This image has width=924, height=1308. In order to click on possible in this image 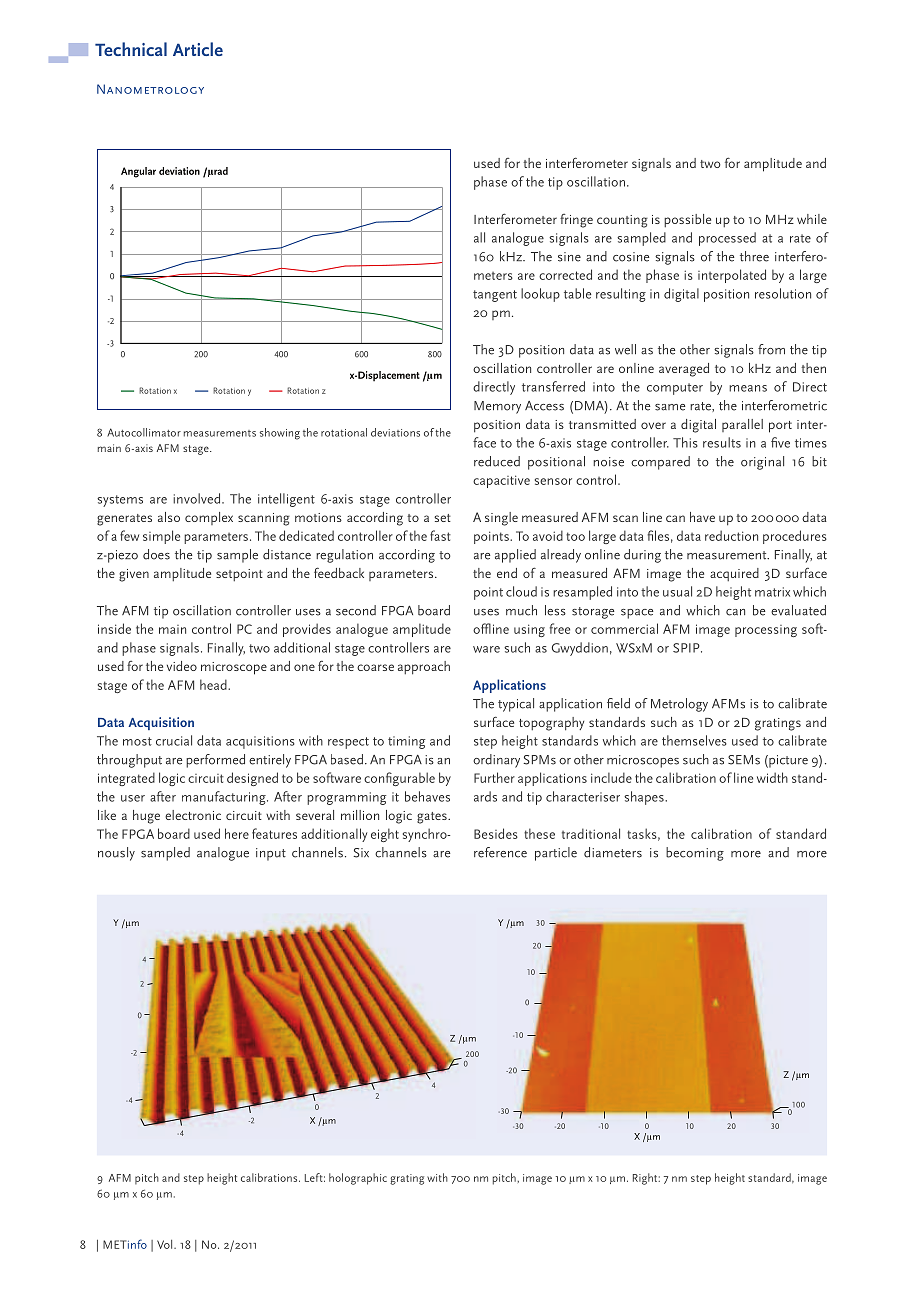, I will do `click(687, 220)`.
